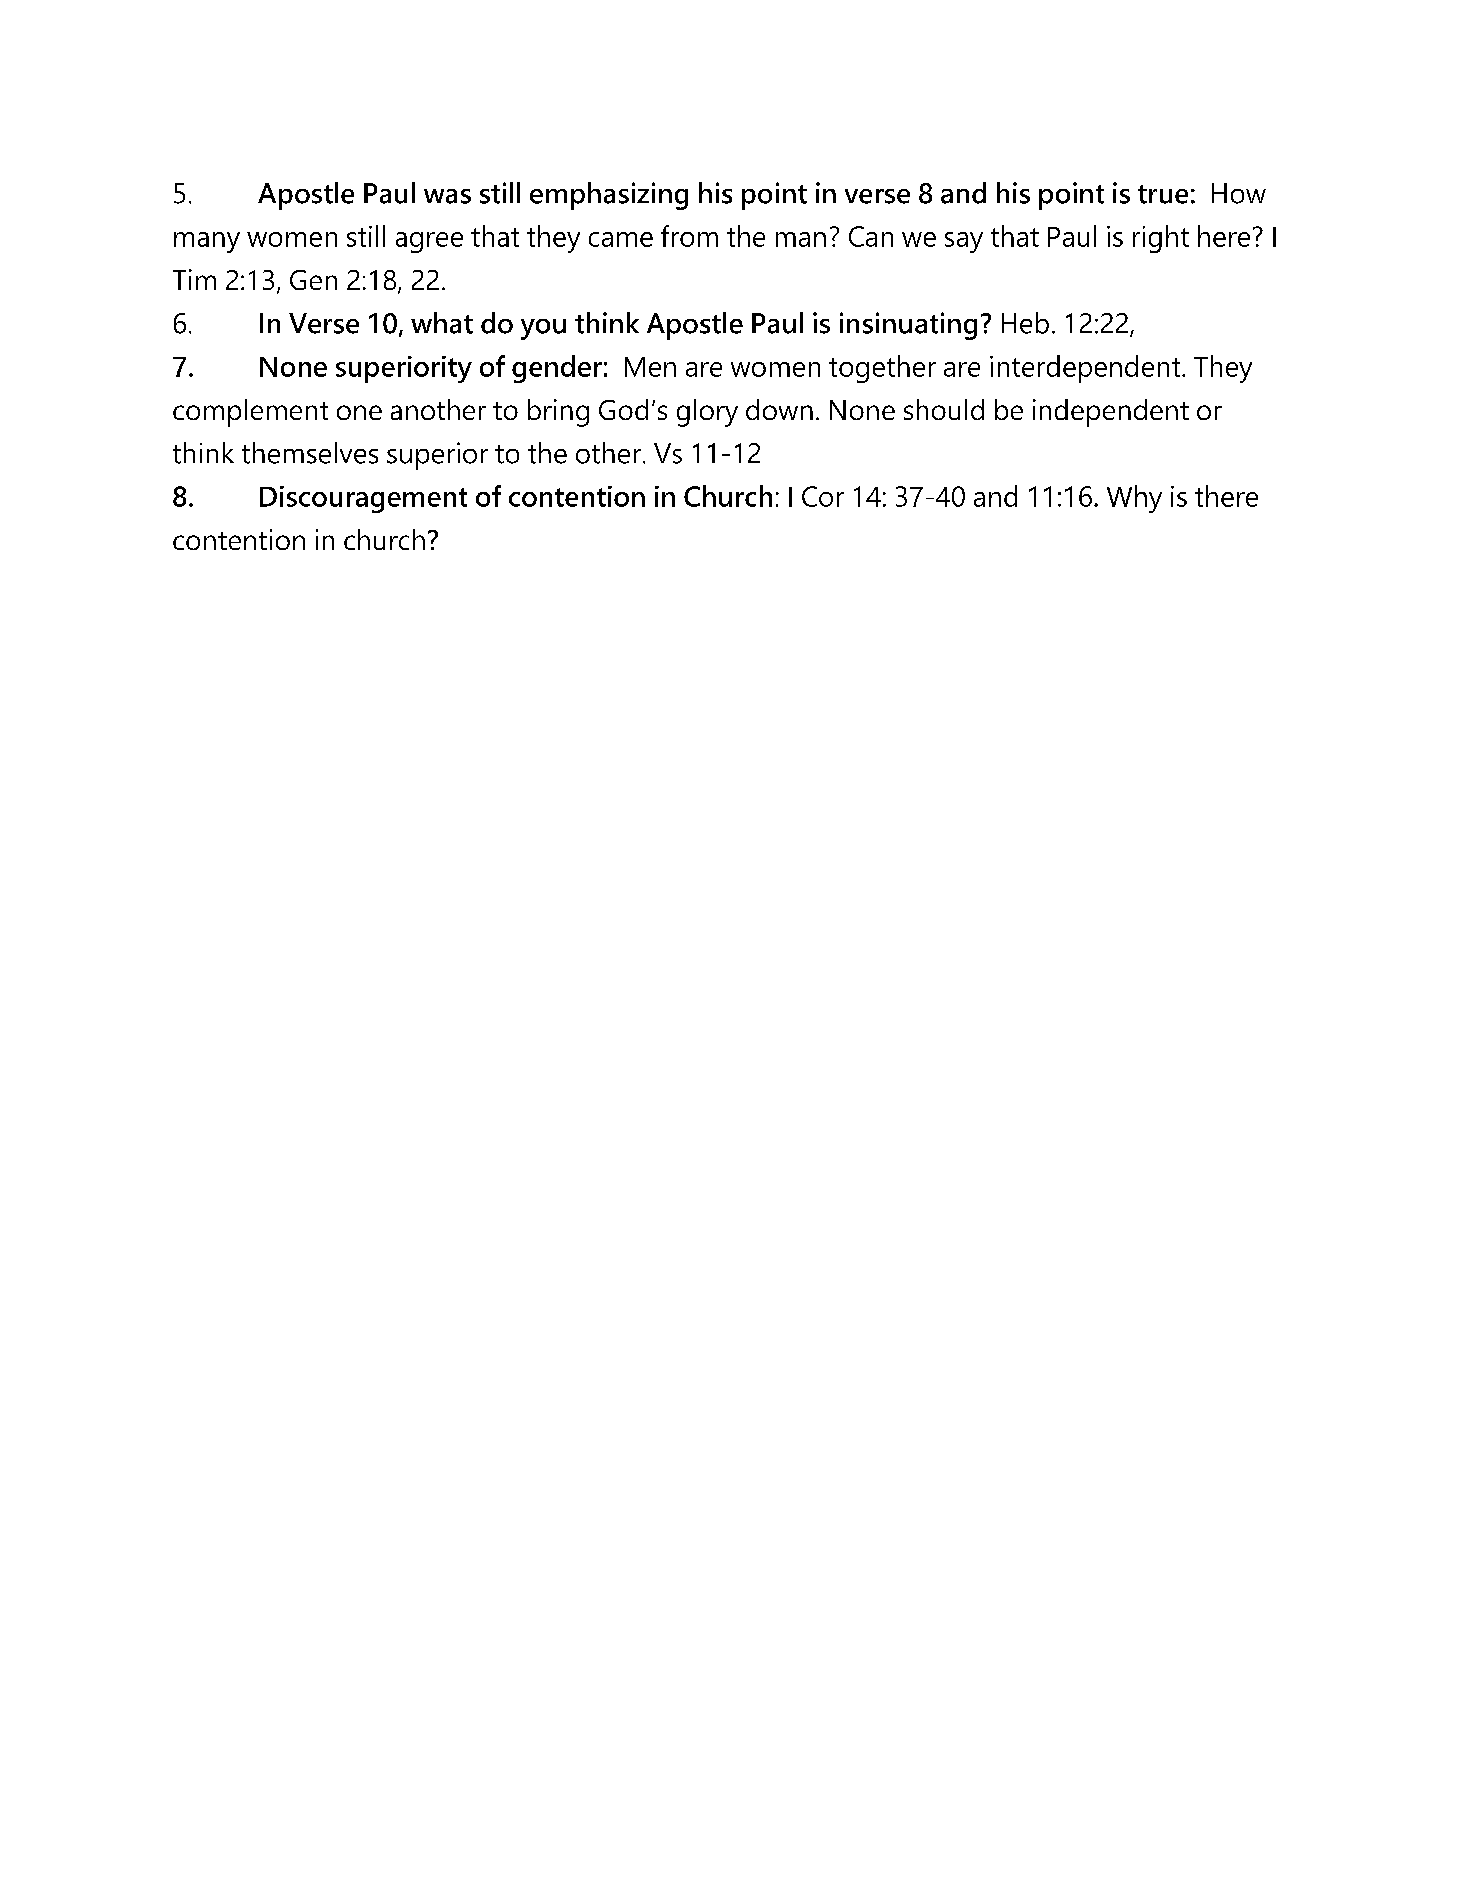 This image has width=1461, height=1890. I want to click on independent, so click(1111, 413).
